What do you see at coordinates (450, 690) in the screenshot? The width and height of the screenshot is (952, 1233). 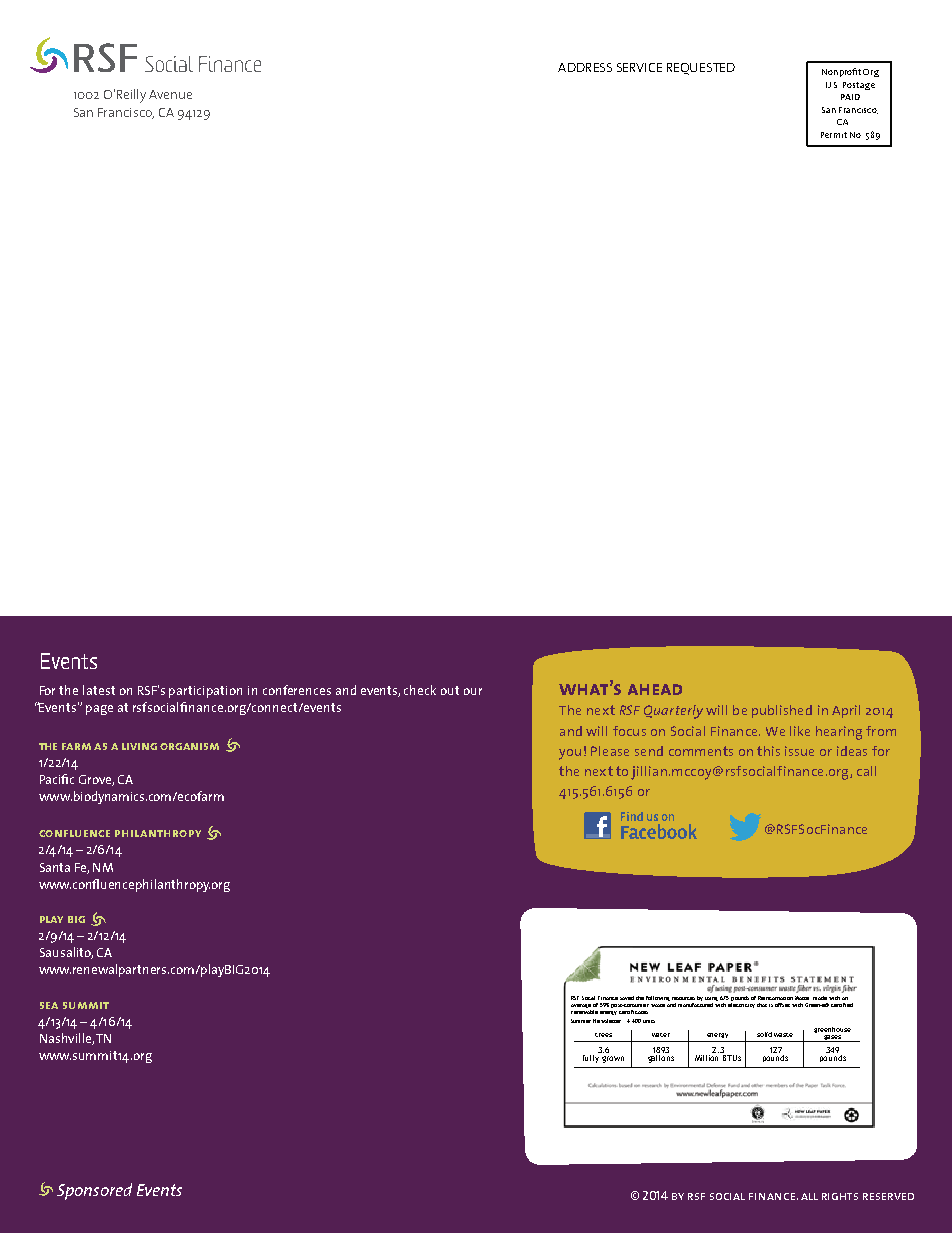 I see `out` at bounding box center [450, 690].
